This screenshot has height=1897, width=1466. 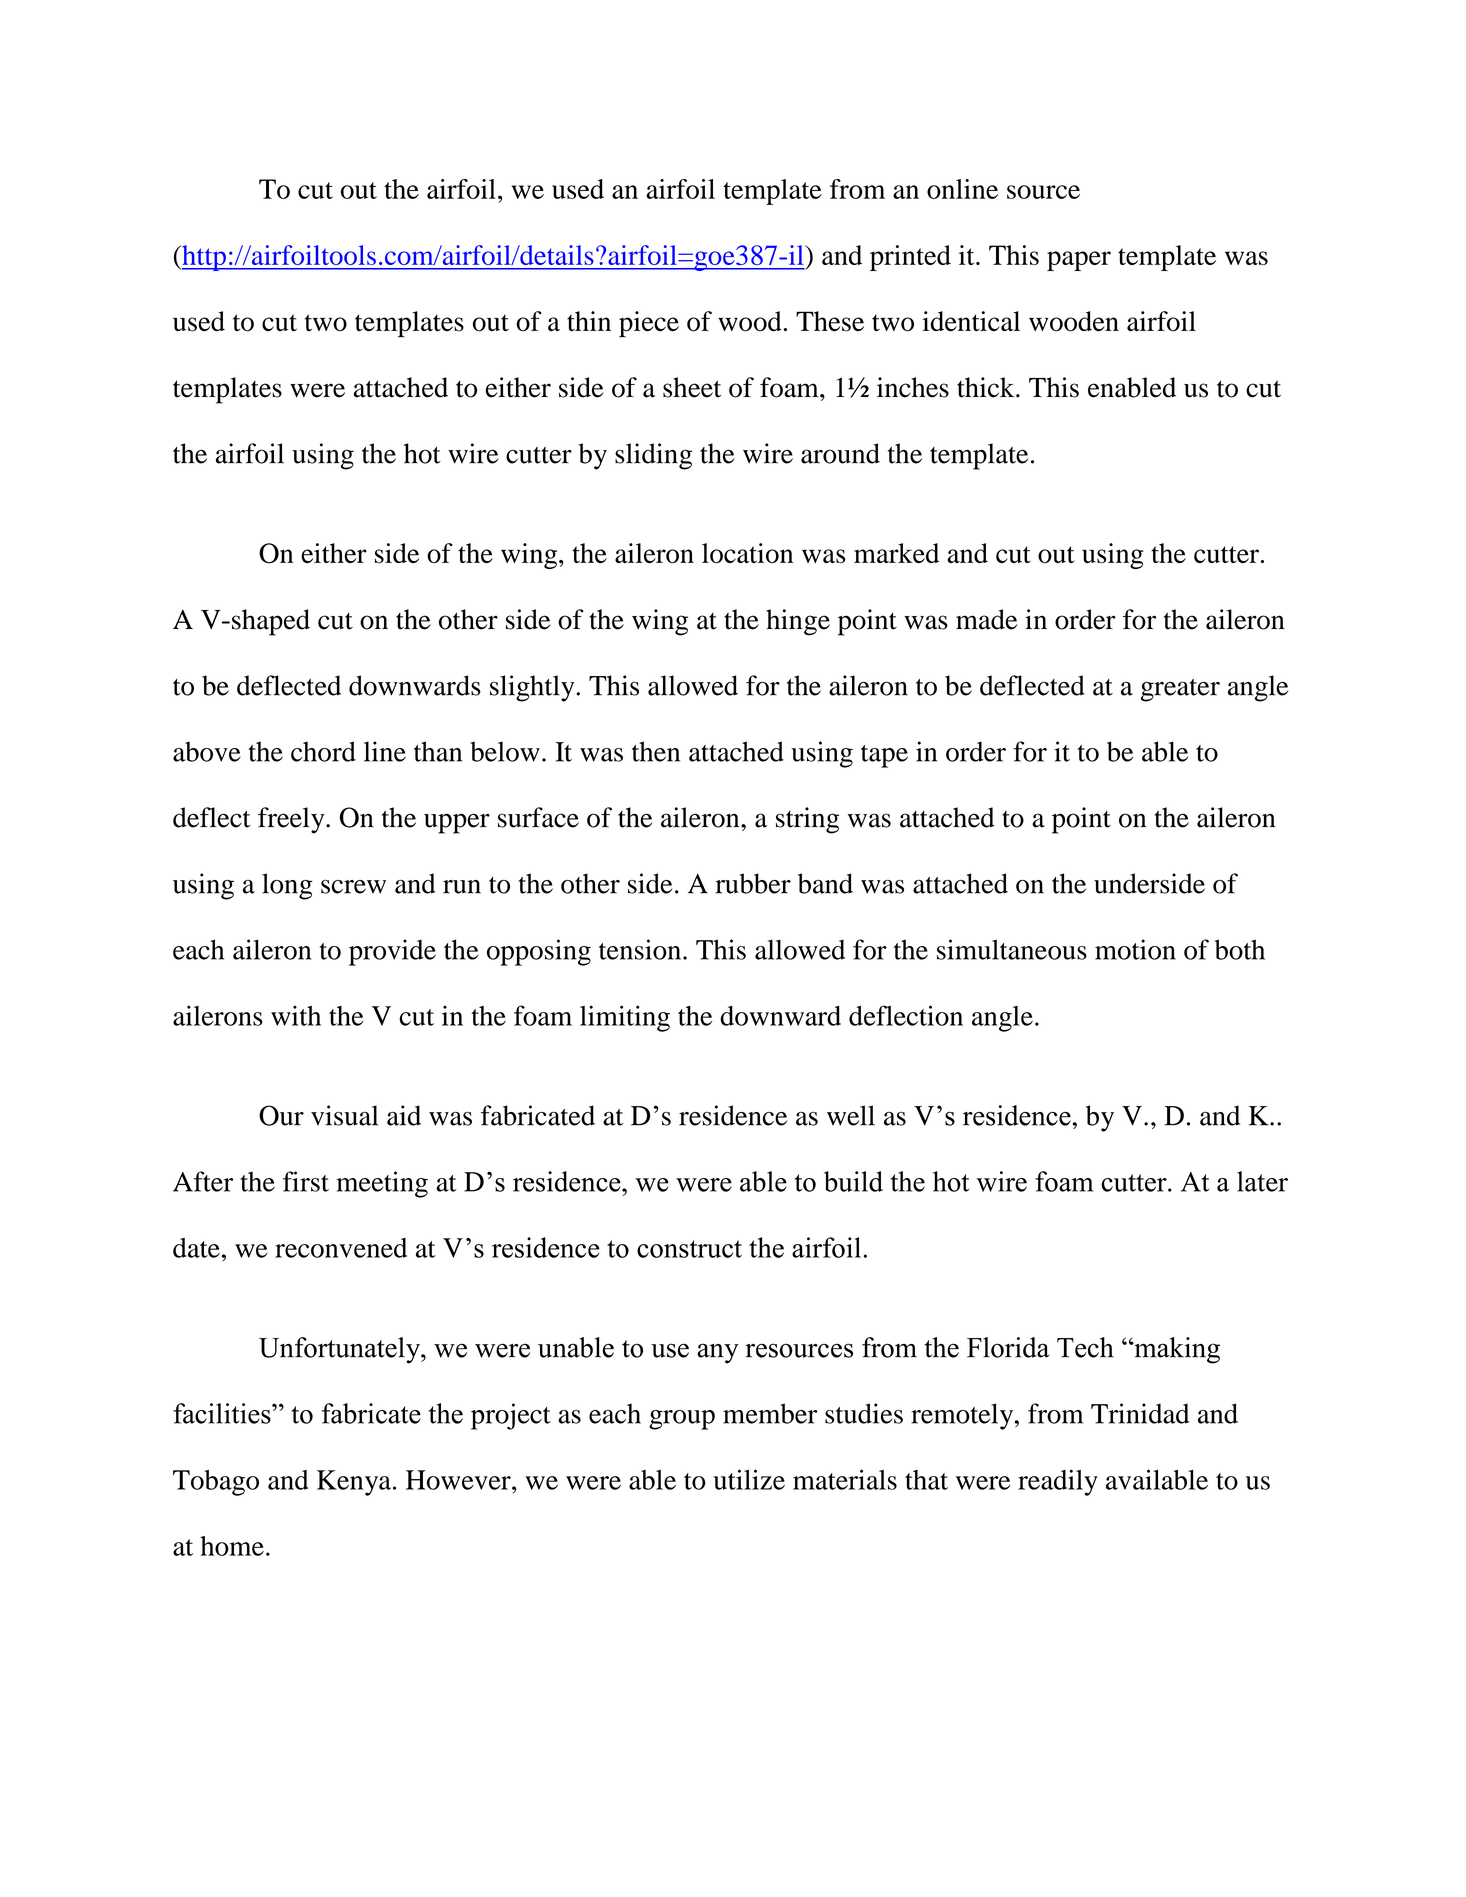 I want to click on thin, so click(x=589, y=321).
